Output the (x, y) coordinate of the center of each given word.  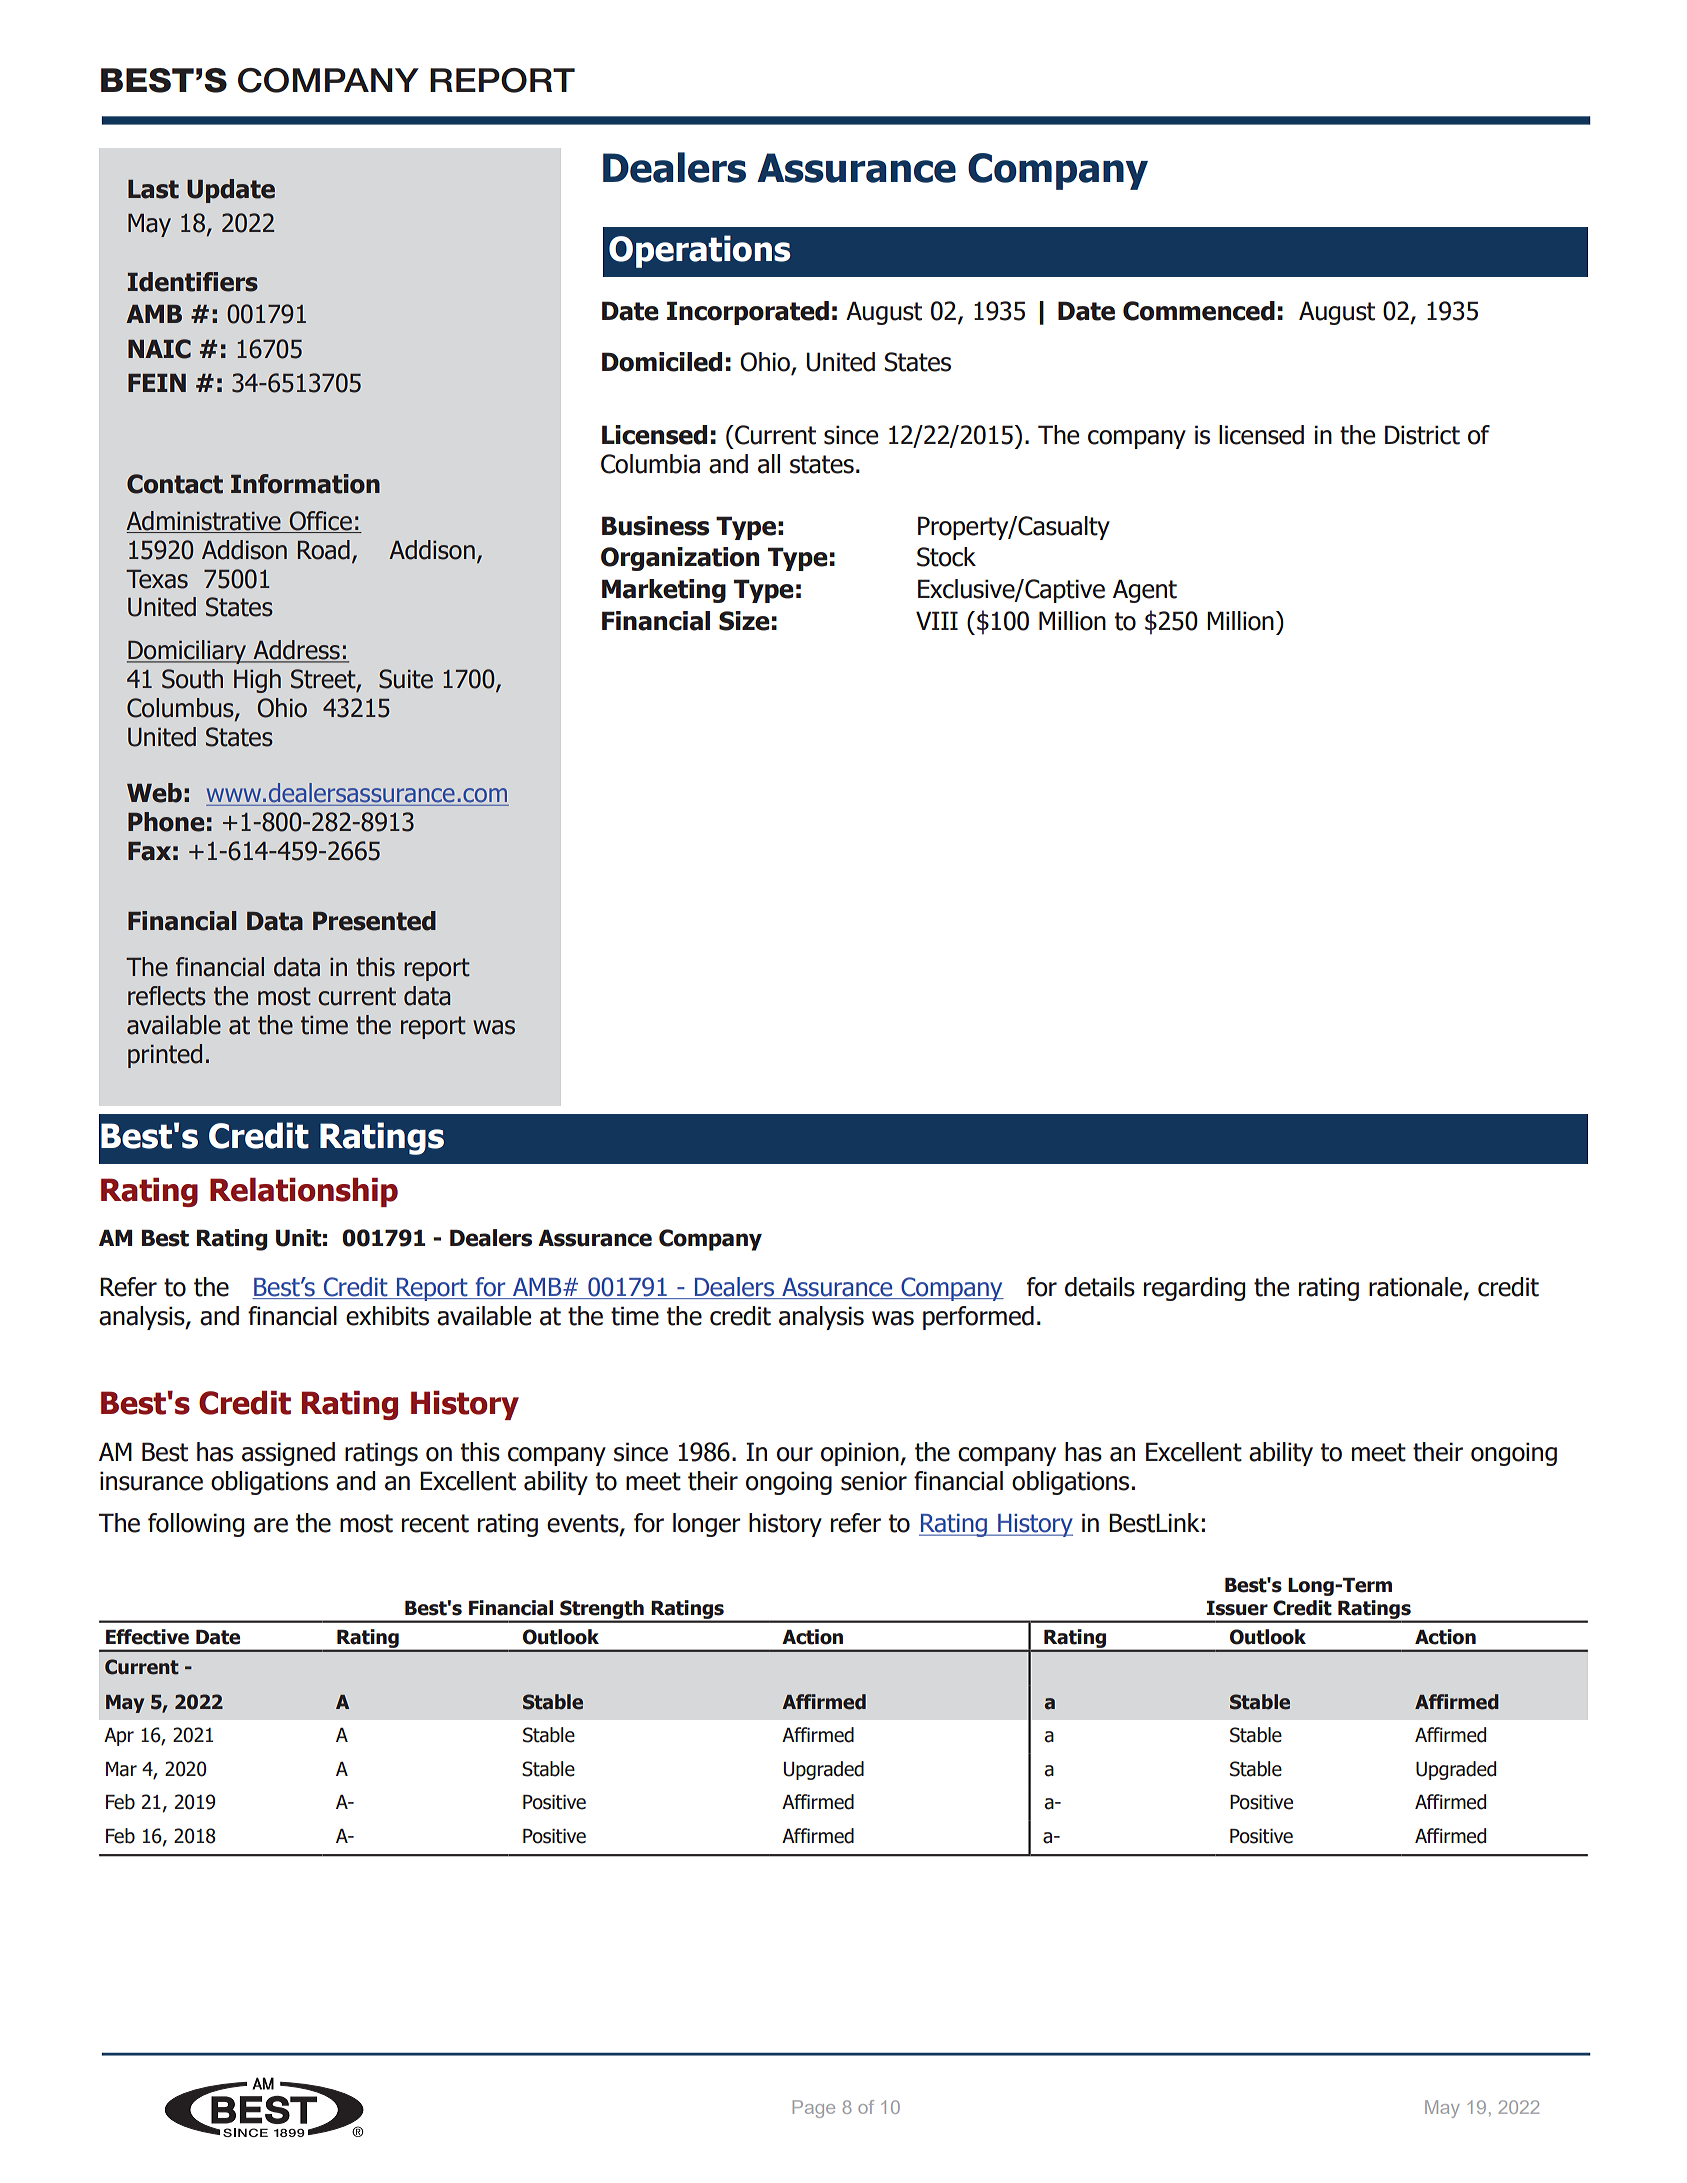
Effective (147, 1637)
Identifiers (192, 282)
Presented (374, 921)
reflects (167, 996)
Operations (700, 251)
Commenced (1199, 311)
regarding (1194, 1289)
